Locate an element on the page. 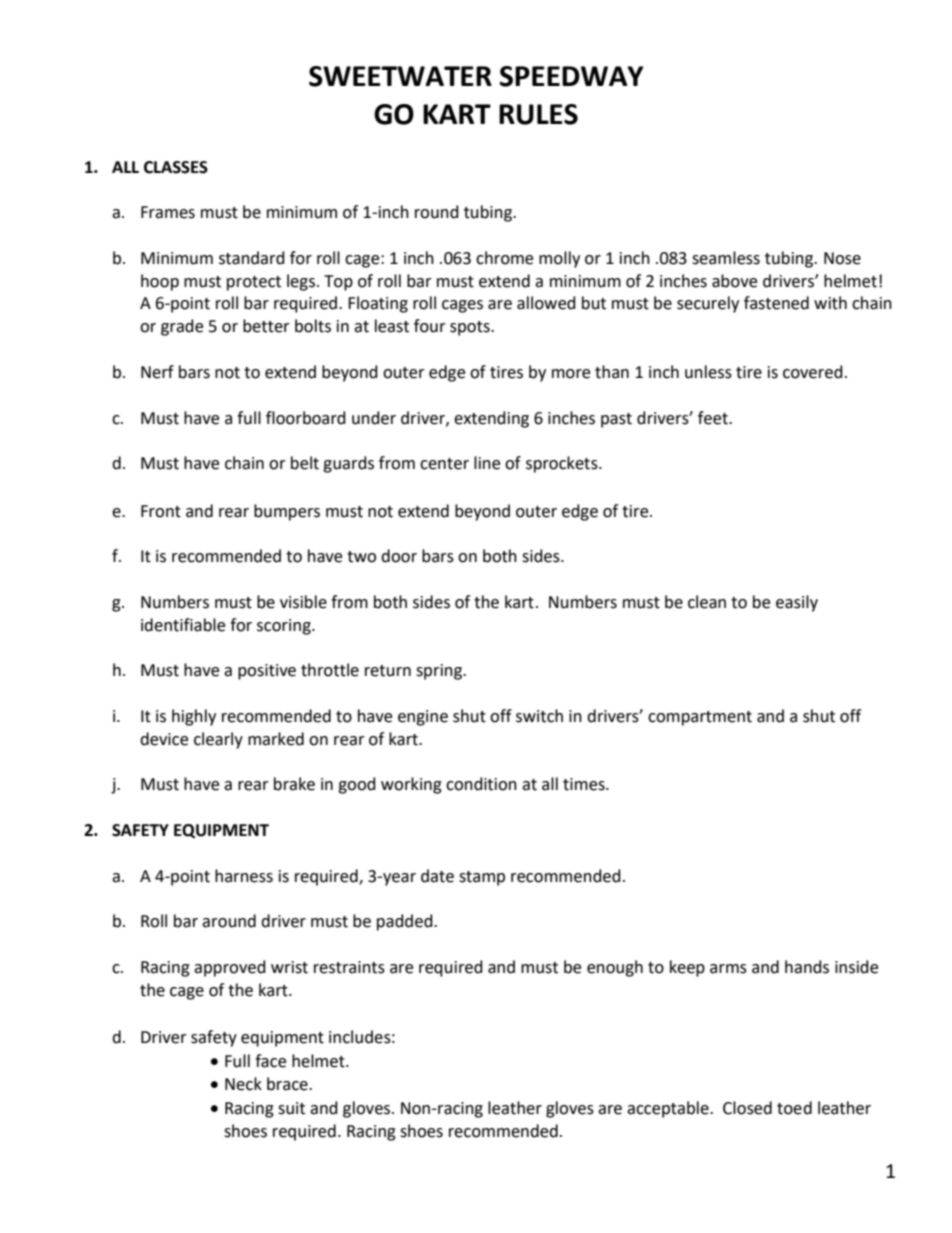 The height and width of the page is (1233, 952). compartment is located at coordinates (700, 718).
